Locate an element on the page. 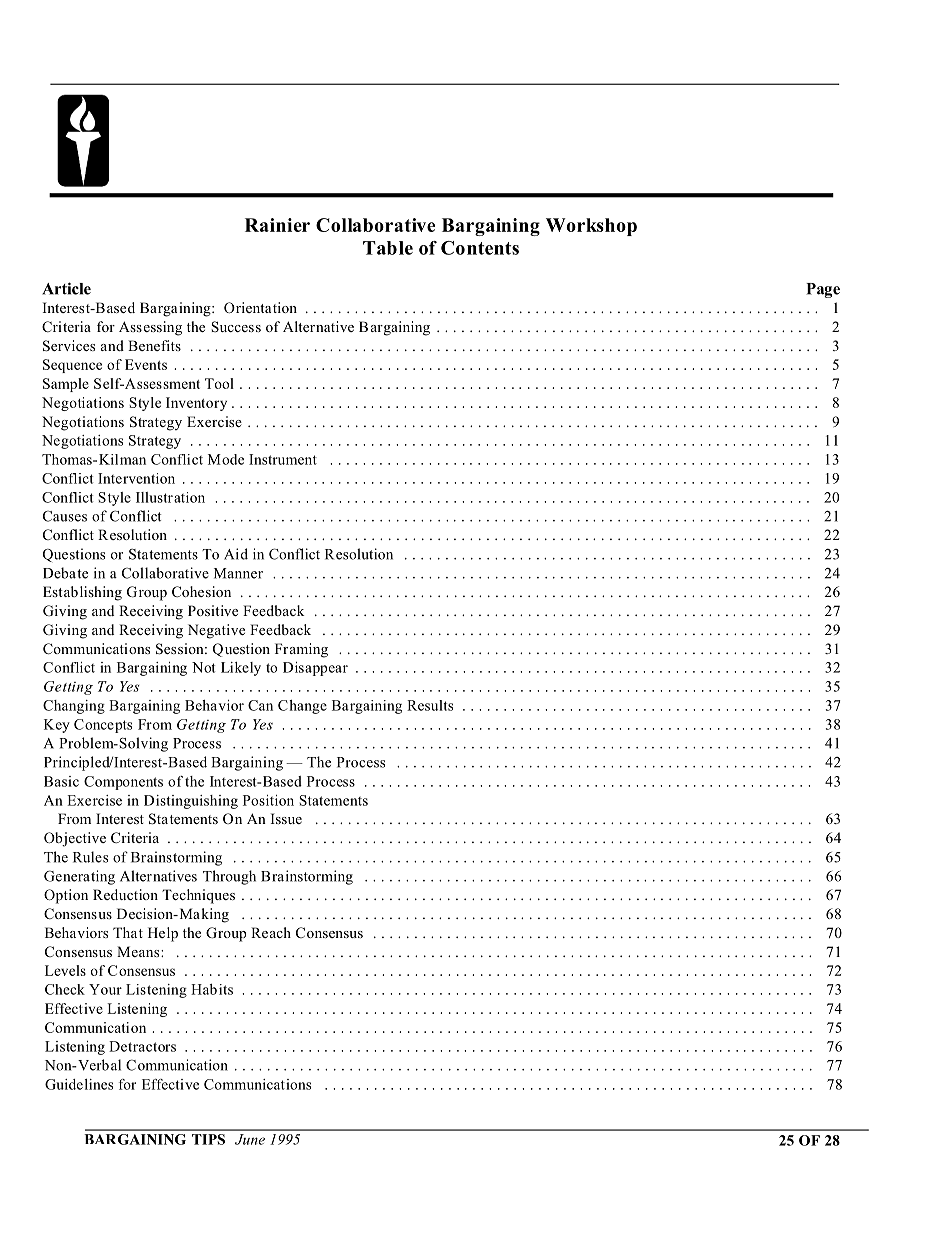 This document has width=952, height=1233. Contents is located at coordinates (480, 248).
